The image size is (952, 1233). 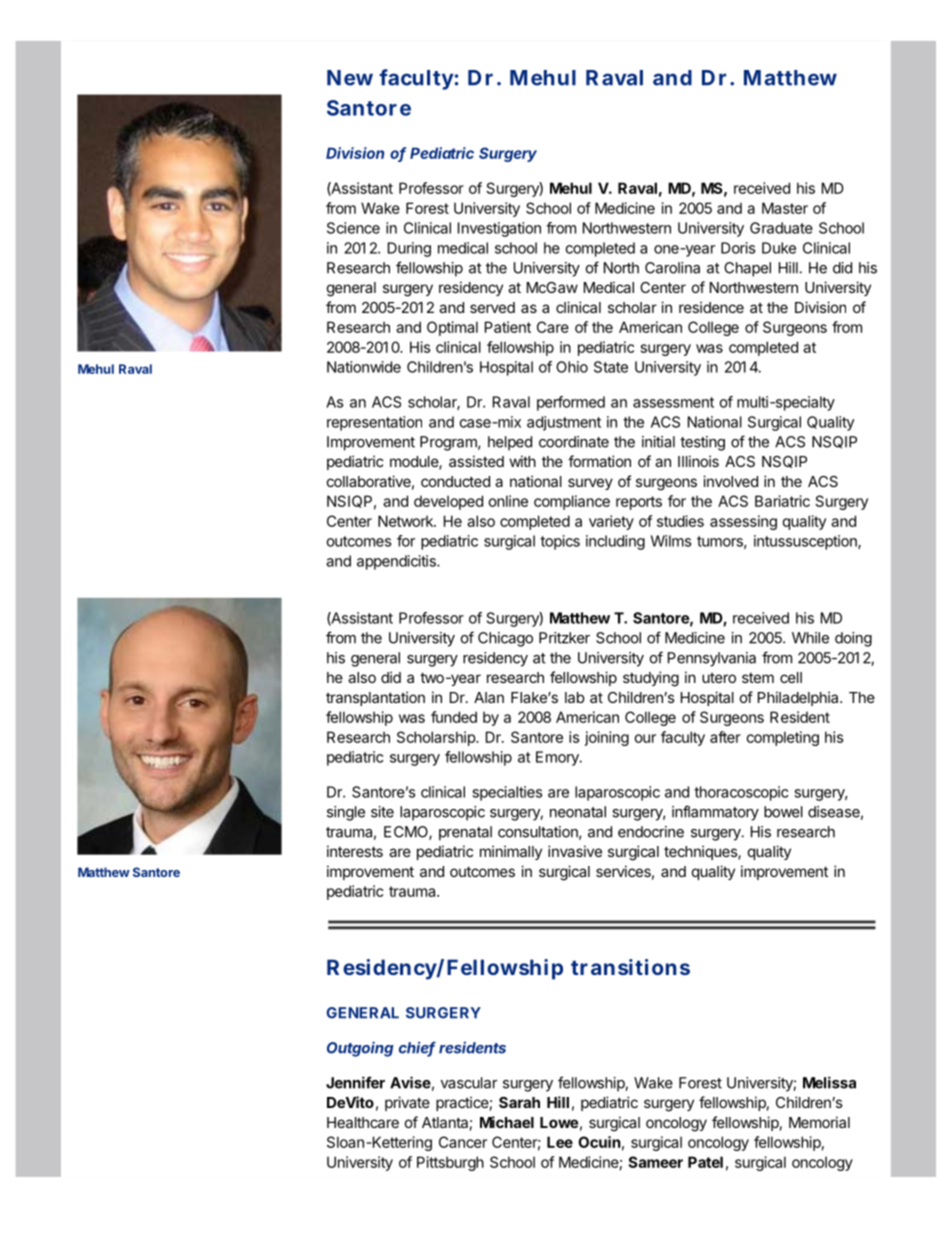 I want to click on New, so click(x=350, y=78).
